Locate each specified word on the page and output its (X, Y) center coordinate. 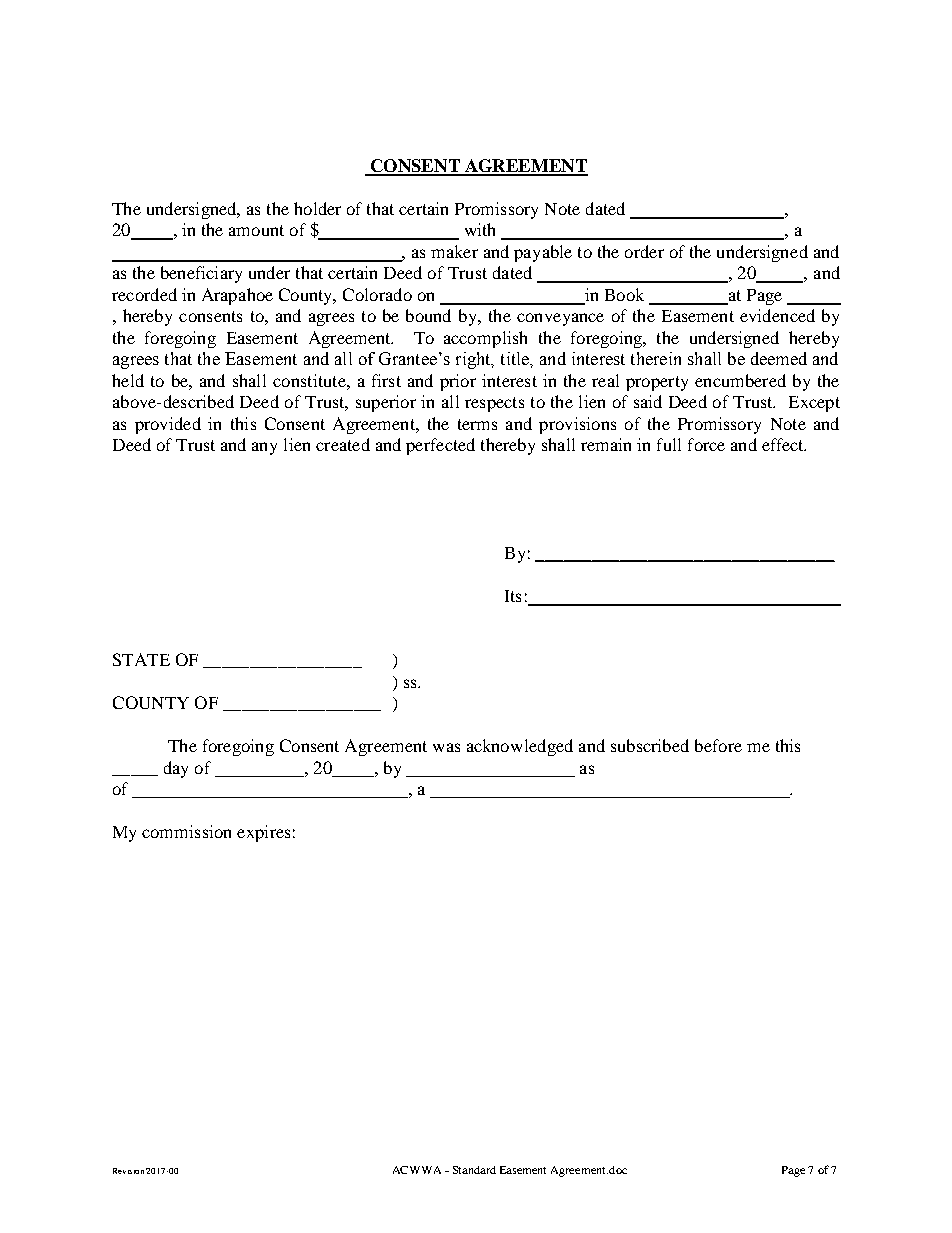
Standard (474, 1170)
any (264, 448)
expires (263, 833)
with (480, 229)
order (644, 251)
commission (186, 831)
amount (256, 230)
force (706, 444)
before (718, 745)
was (446, 747)
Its (513, 596)
